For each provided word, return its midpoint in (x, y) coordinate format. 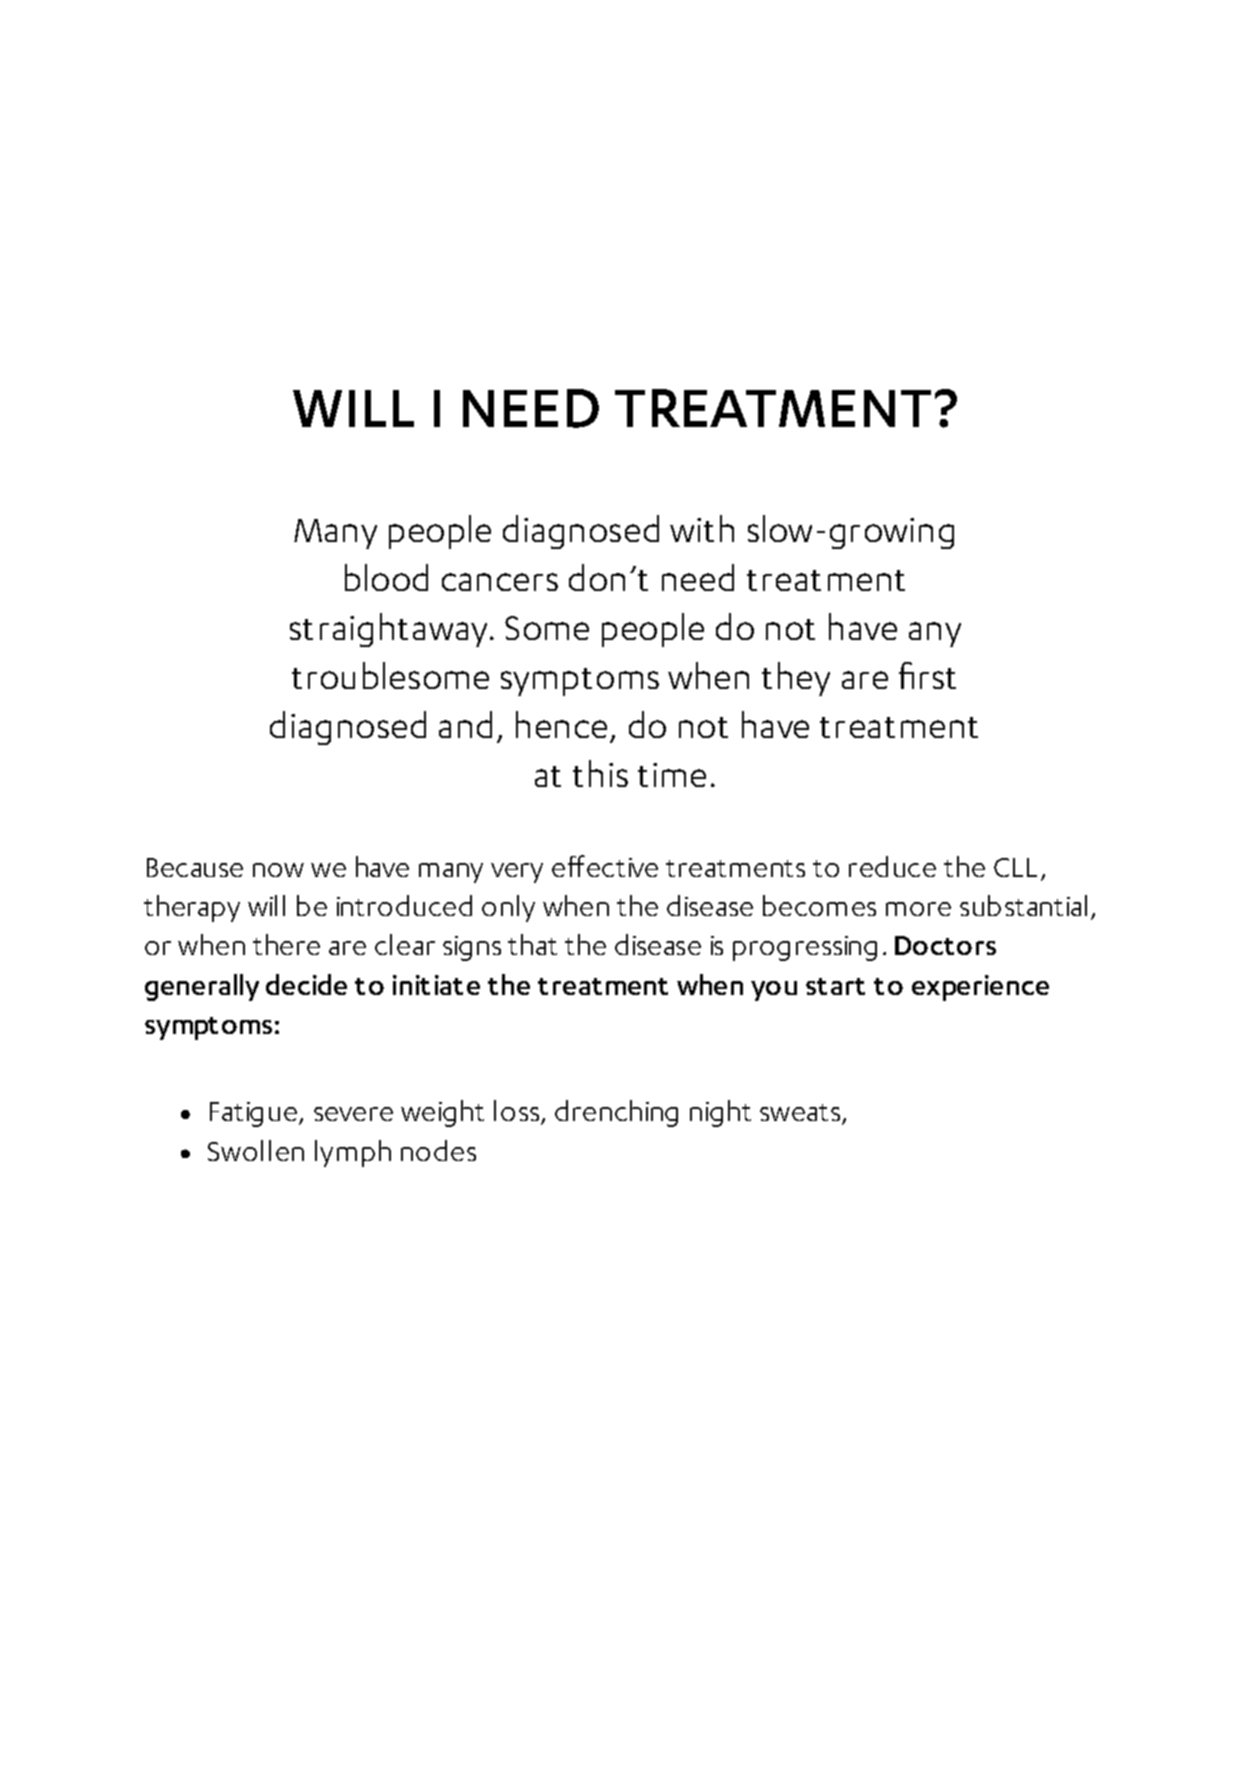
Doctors (945, 945)
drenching (616, 1113)
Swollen (256, 1150)
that (532, 944)
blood (386, 577)
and (465, 724)
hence (561, 724)
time (672, 775)
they (796, 679)
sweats (801, 1114)
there (286, 944)
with (702, 528)
